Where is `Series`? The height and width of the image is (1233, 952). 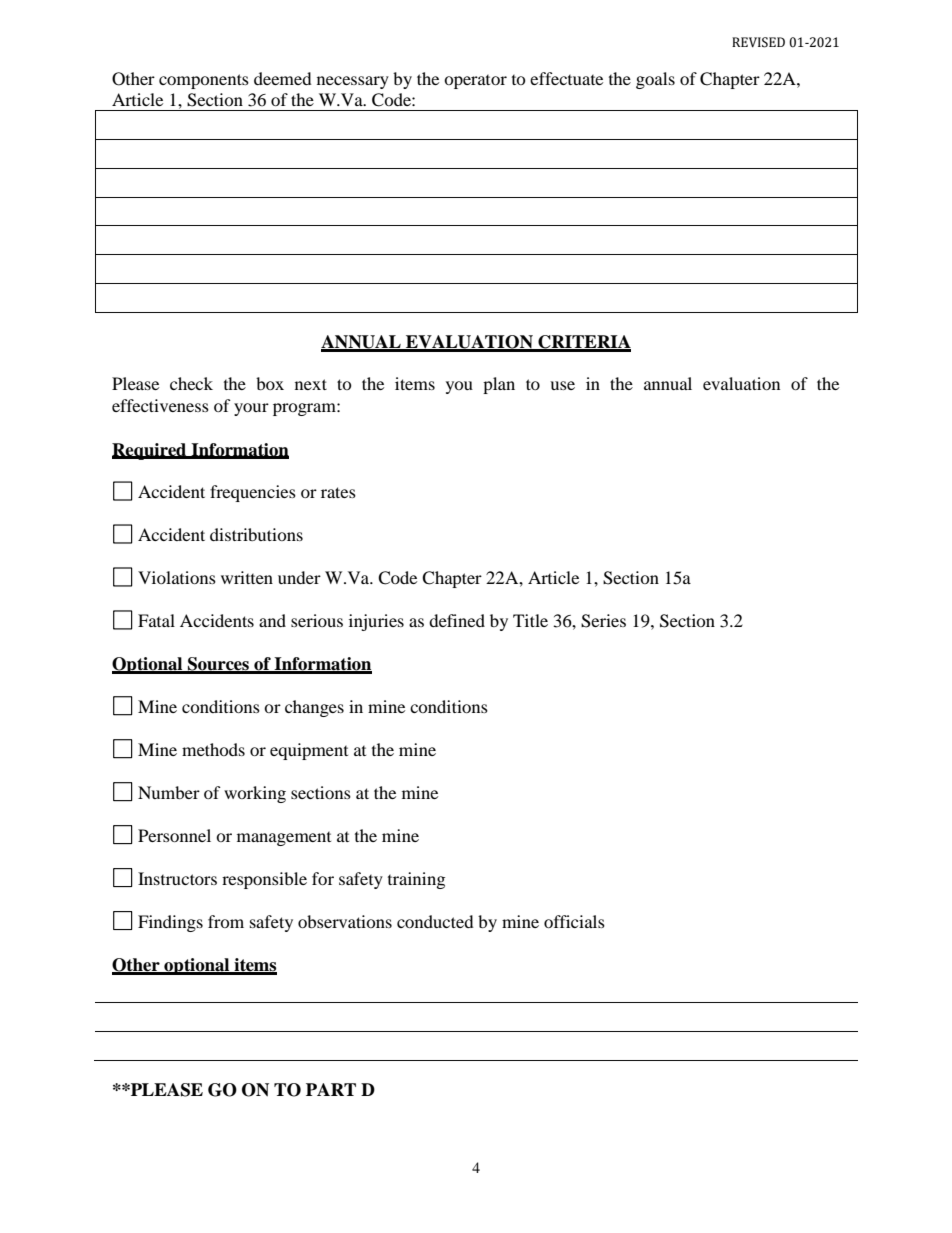
Series is located at coordinates (603, 621).
